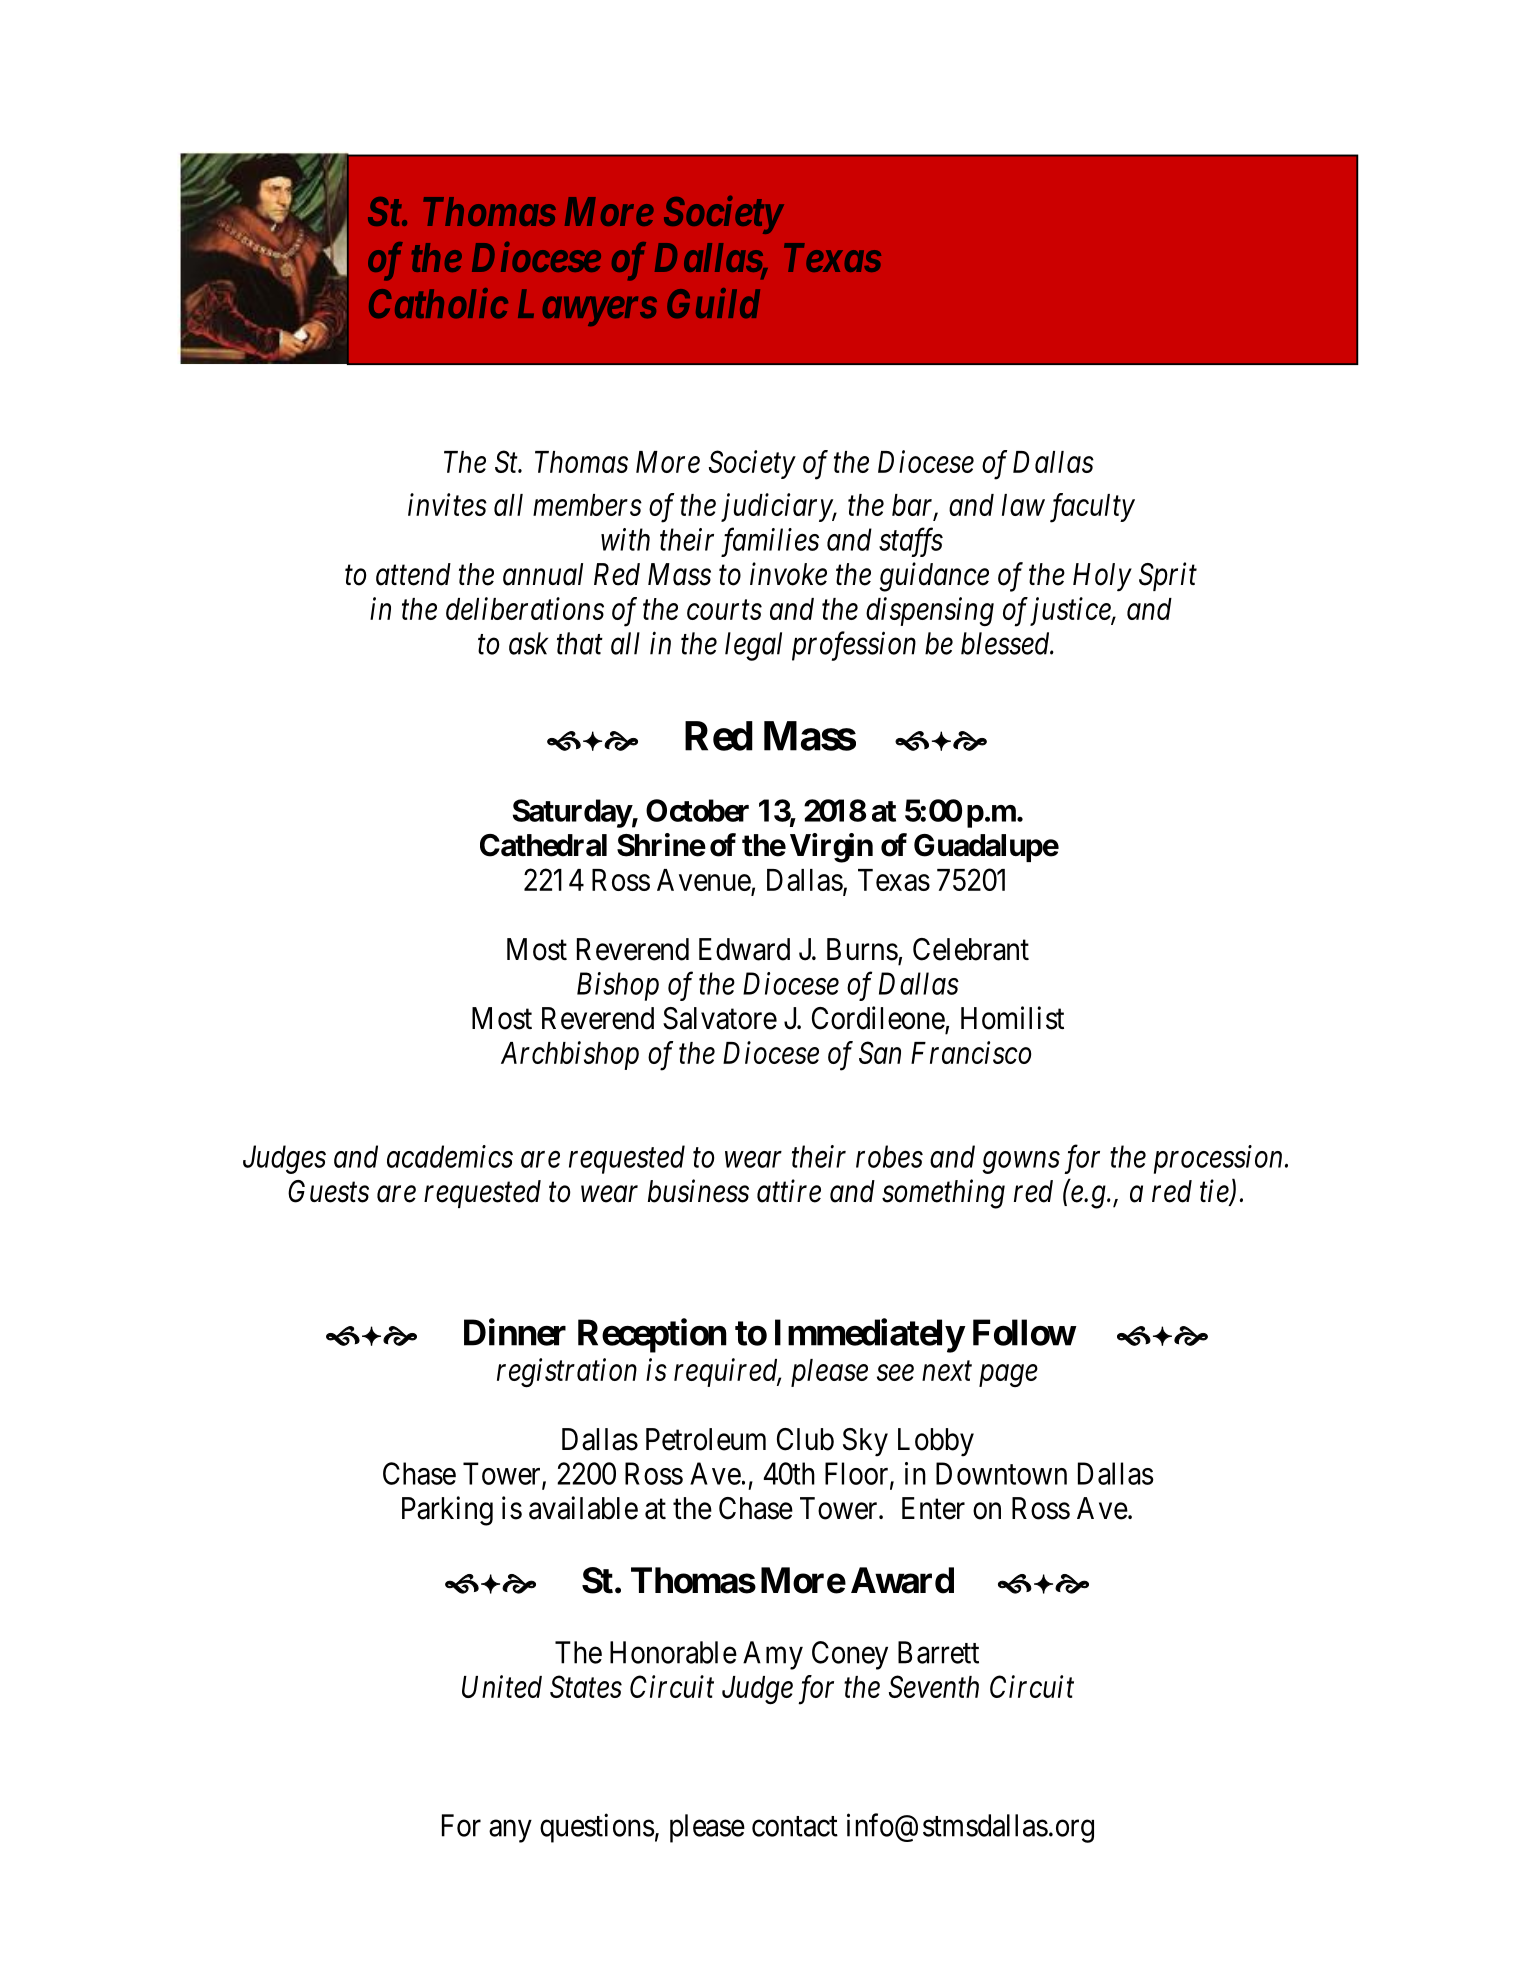 The height and width of the screenshot is (1985, 1534). I want to click on Guild, so click(713, 303).
